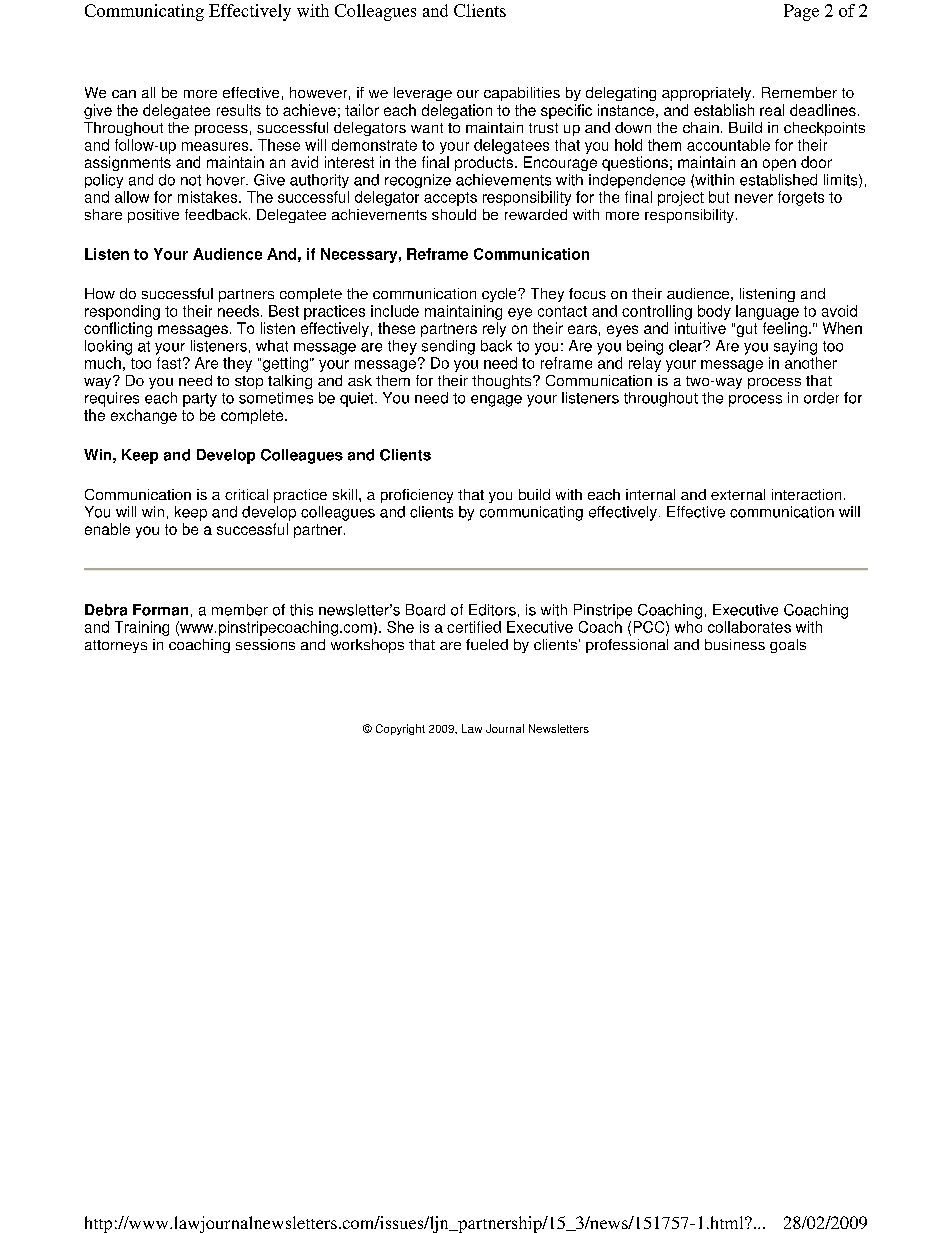 Image resolution: width=952 pixels, height=1233 pixels. Describe the element at coordinates (124, 94) in the document. I see `can` at that location.
